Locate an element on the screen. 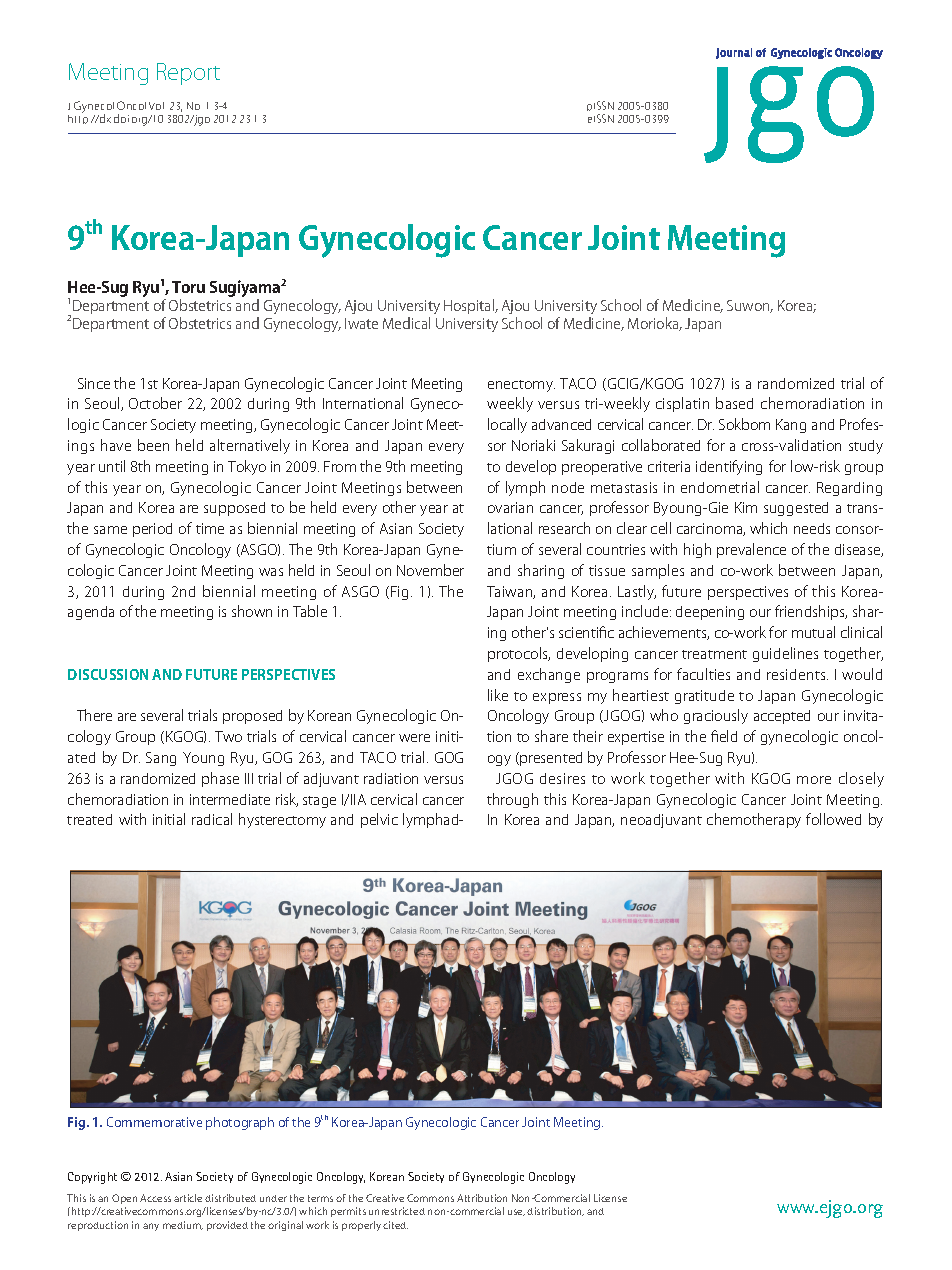 This screenshot has width=952, height=1270. locally is located at coordinates (507, 425).
